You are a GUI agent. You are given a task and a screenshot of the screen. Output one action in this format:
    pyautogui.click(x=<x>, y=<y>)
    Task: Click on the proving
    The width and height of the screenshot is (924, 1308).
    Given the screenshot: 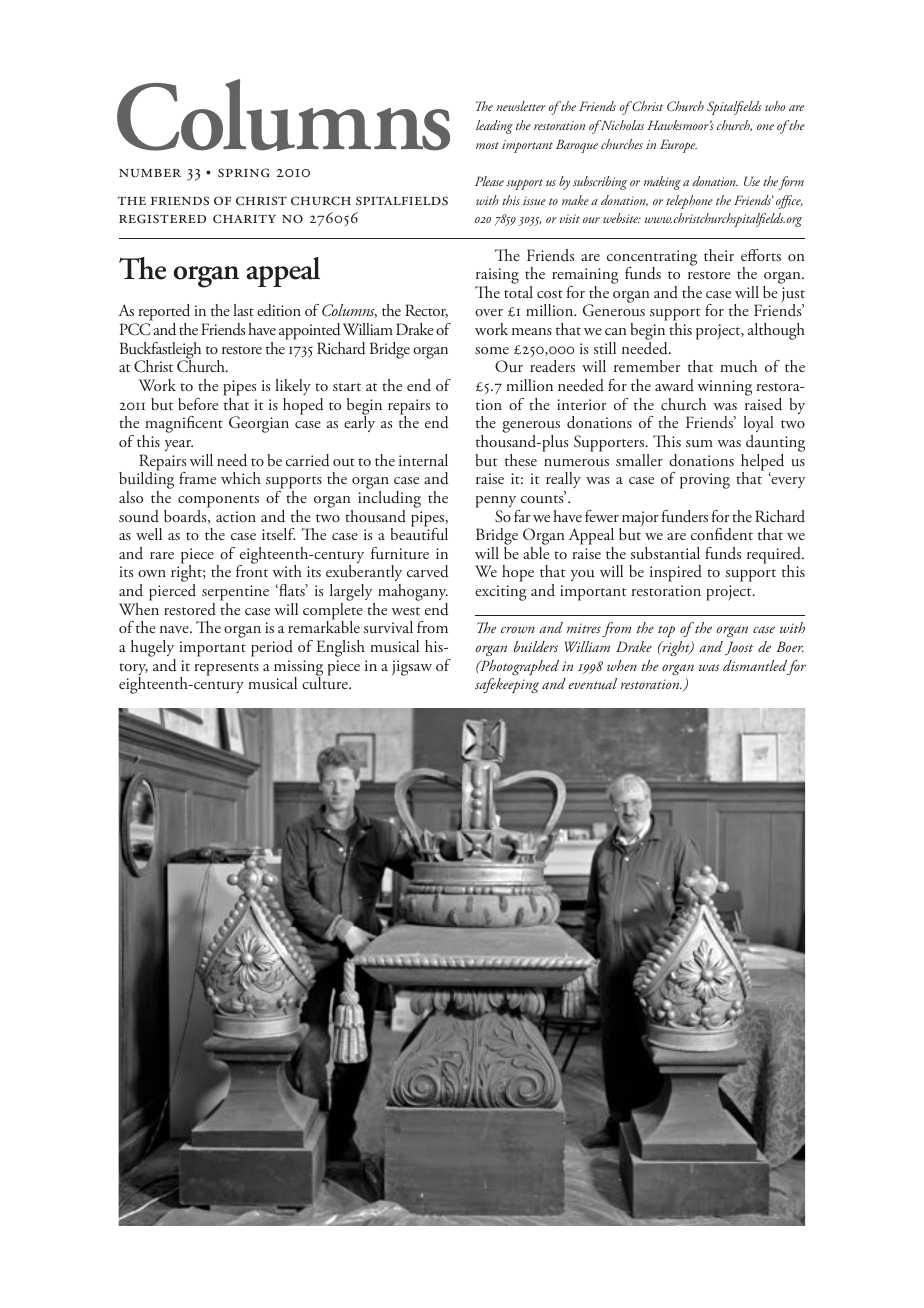 What is the action you would take?
    pyautogui.click(x=705, y=481)
